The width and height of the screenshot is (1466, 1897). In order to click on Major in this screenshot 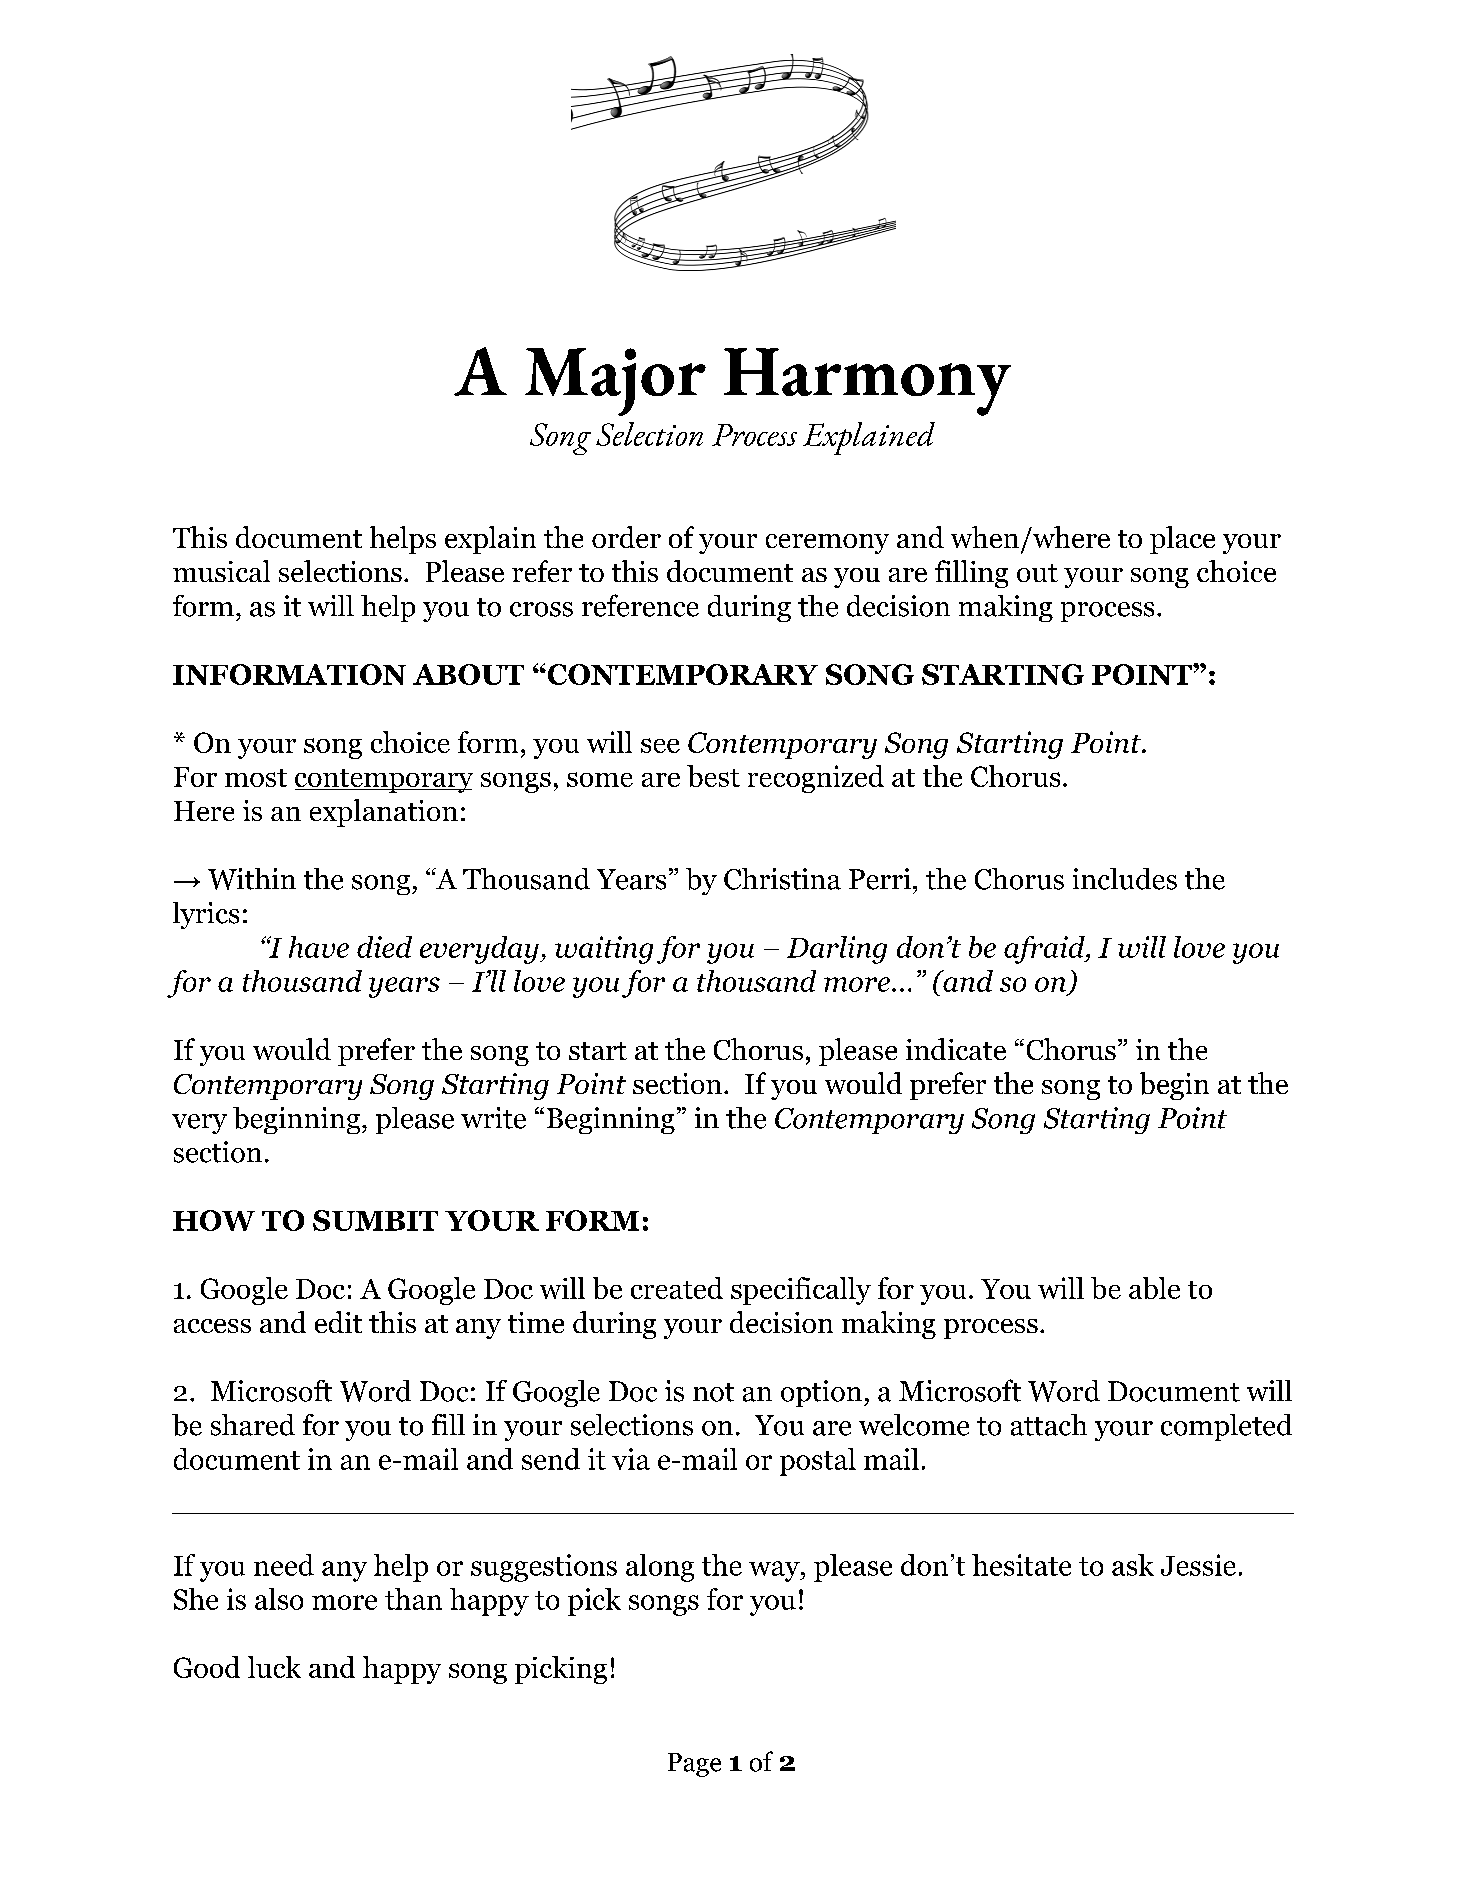, I will do `click(615, 382)`.
